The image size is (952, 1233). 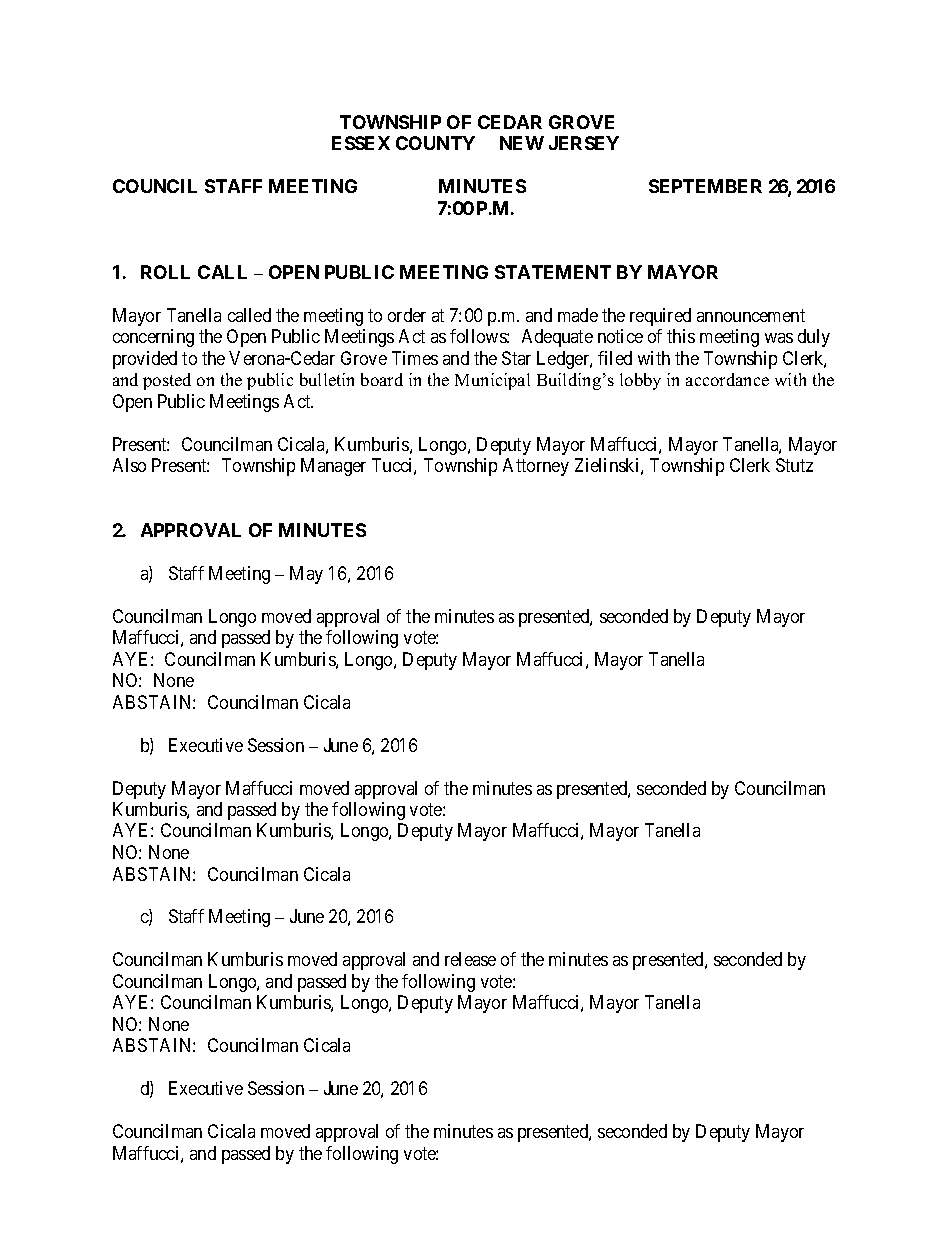 I want to click on lobby, so click(x=640, y=381).
